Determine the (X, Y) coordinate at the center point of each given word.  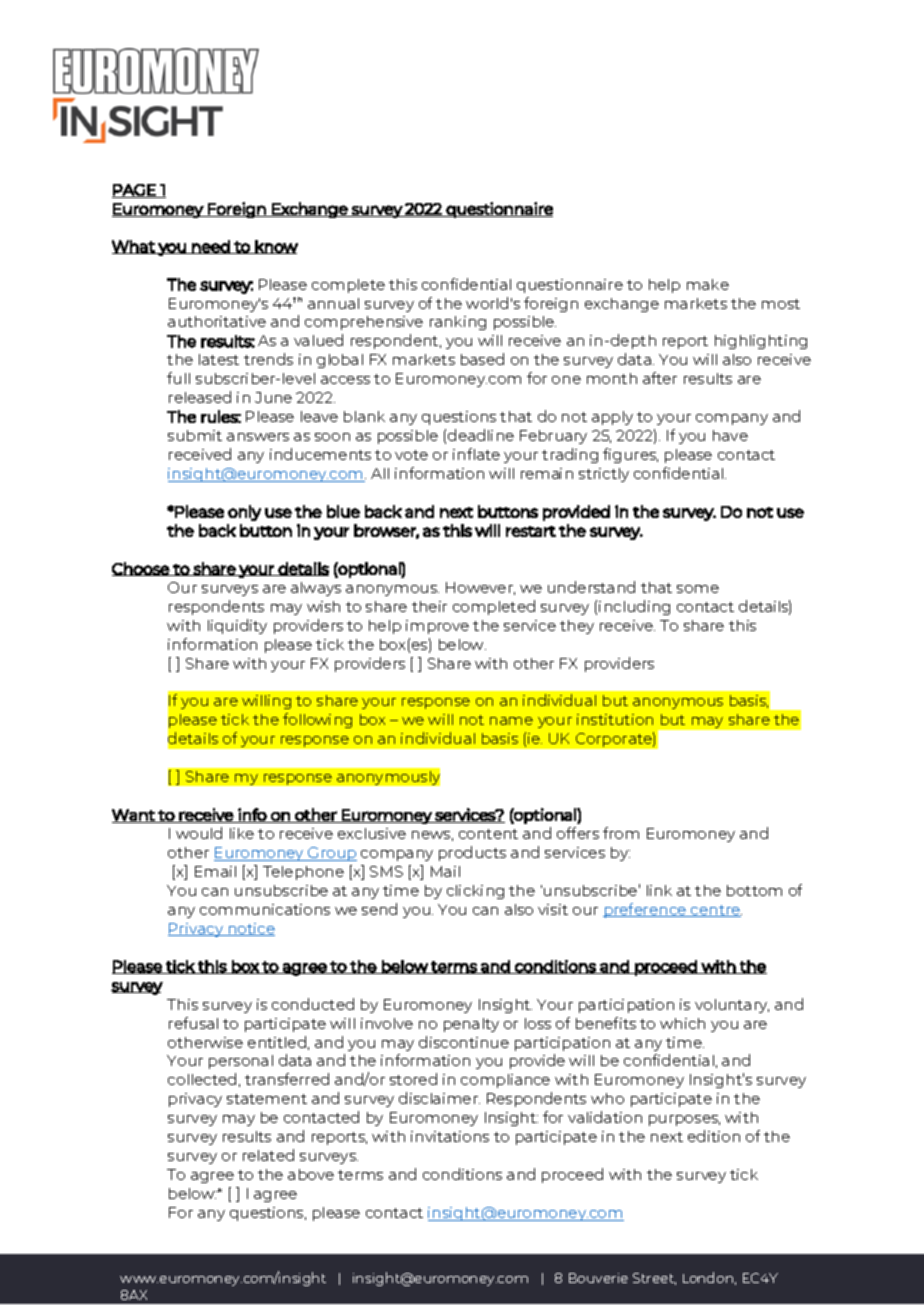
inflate (476, 454)
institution (615, 719)
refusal (193, 1023)
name (511, 721)
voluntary (732, 1006)
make (708, 284)
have (730, 435)
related (268, 1155)
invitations (450, 1136)
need (211, 247)
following (317, 720)
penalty (471, 1025)
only (244, 513)
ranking (458, 323)
